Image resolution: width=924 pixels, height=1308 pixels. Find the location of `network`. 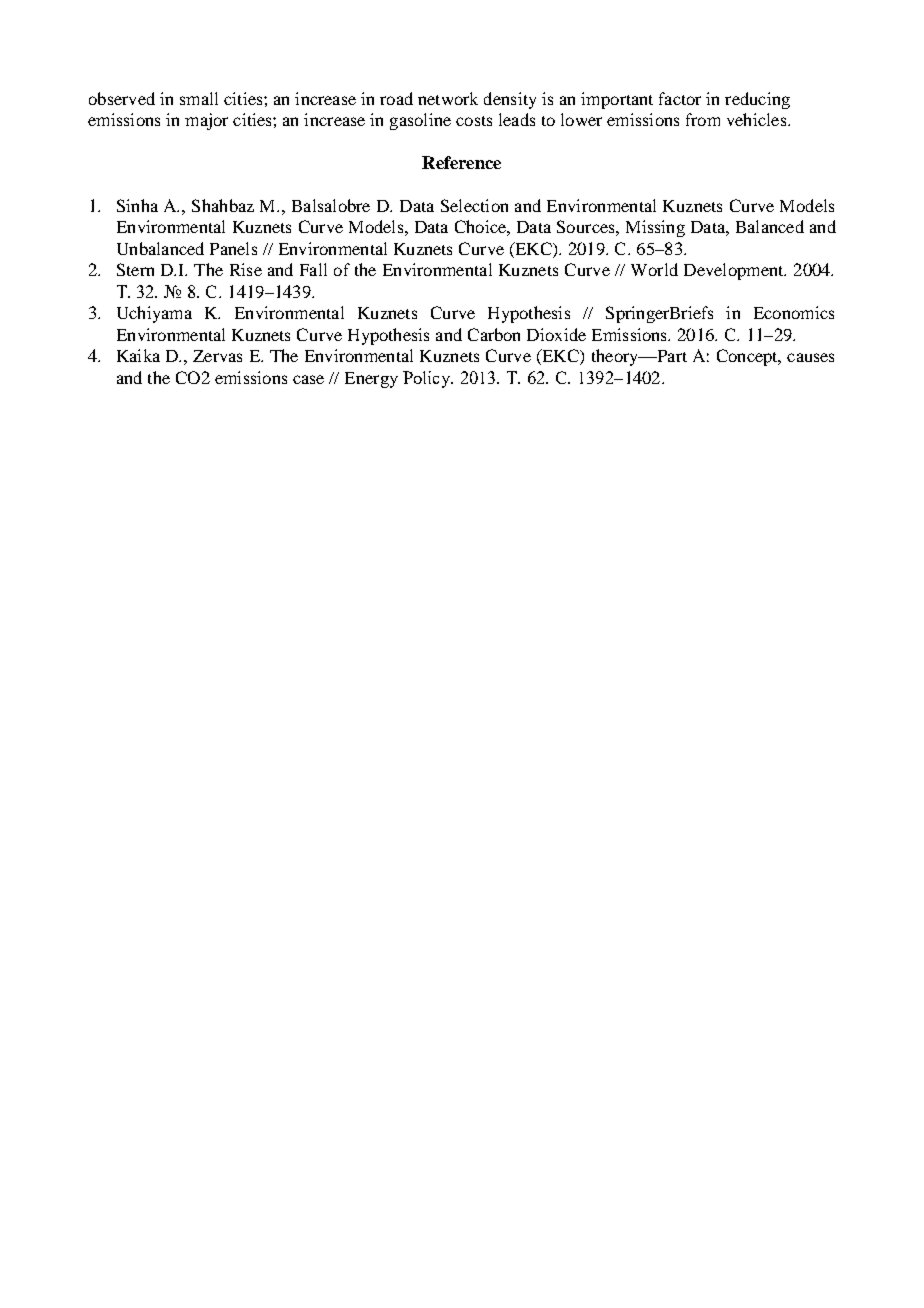

network is located at coordinates (448, 98).
